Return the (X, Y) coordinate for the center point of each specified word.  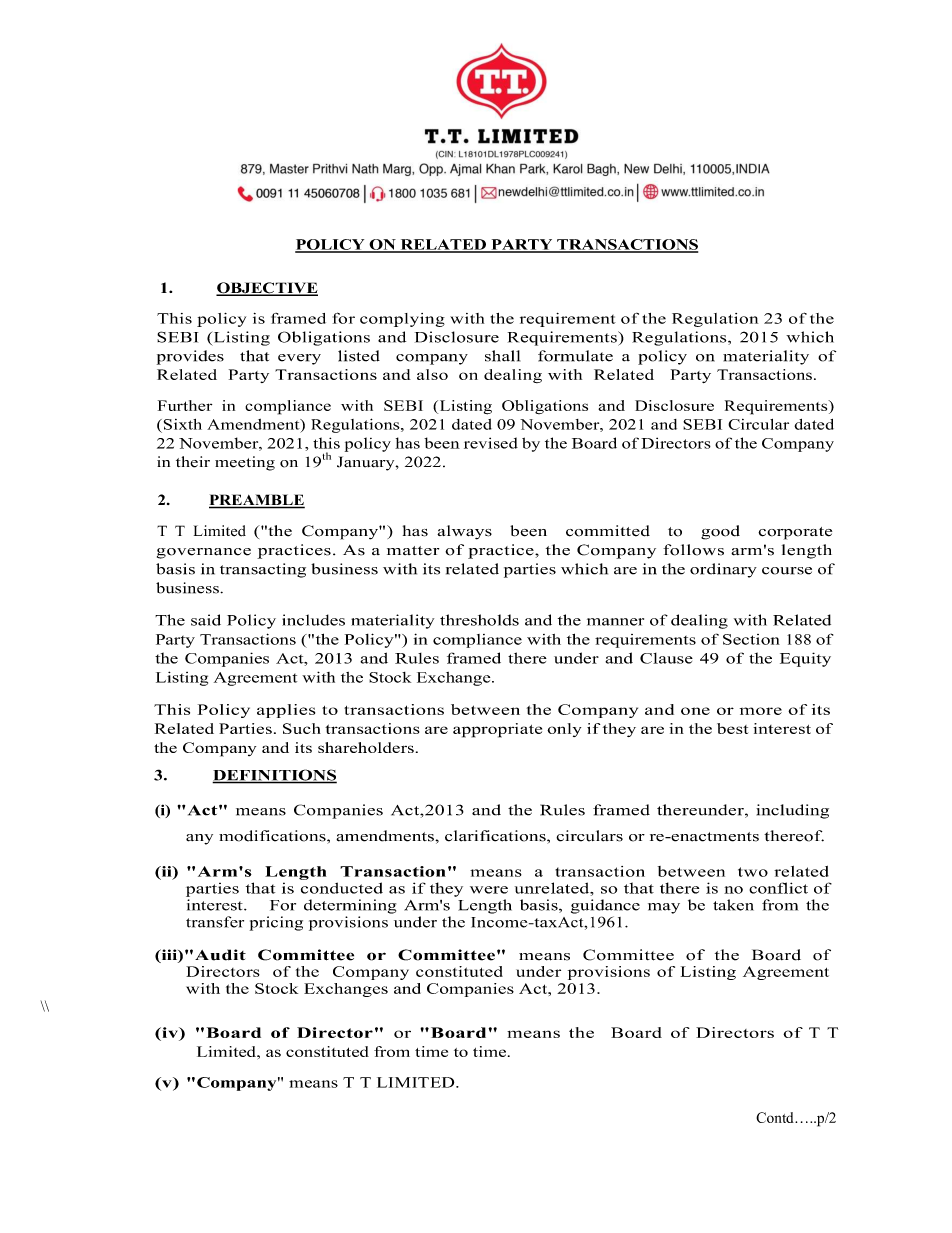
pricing (276, 923)
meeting (245, 463)
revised (491, 443)
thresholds (479, 620)
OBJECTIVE (267, 289)
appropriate (497, 730)
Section (751, 639)
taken (733, 905)
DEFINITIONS (274, 776)
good (720, 532)
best (732, 728)
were (489, 890)
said (206, 620)
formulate (575, 356)
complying (402, 320)
